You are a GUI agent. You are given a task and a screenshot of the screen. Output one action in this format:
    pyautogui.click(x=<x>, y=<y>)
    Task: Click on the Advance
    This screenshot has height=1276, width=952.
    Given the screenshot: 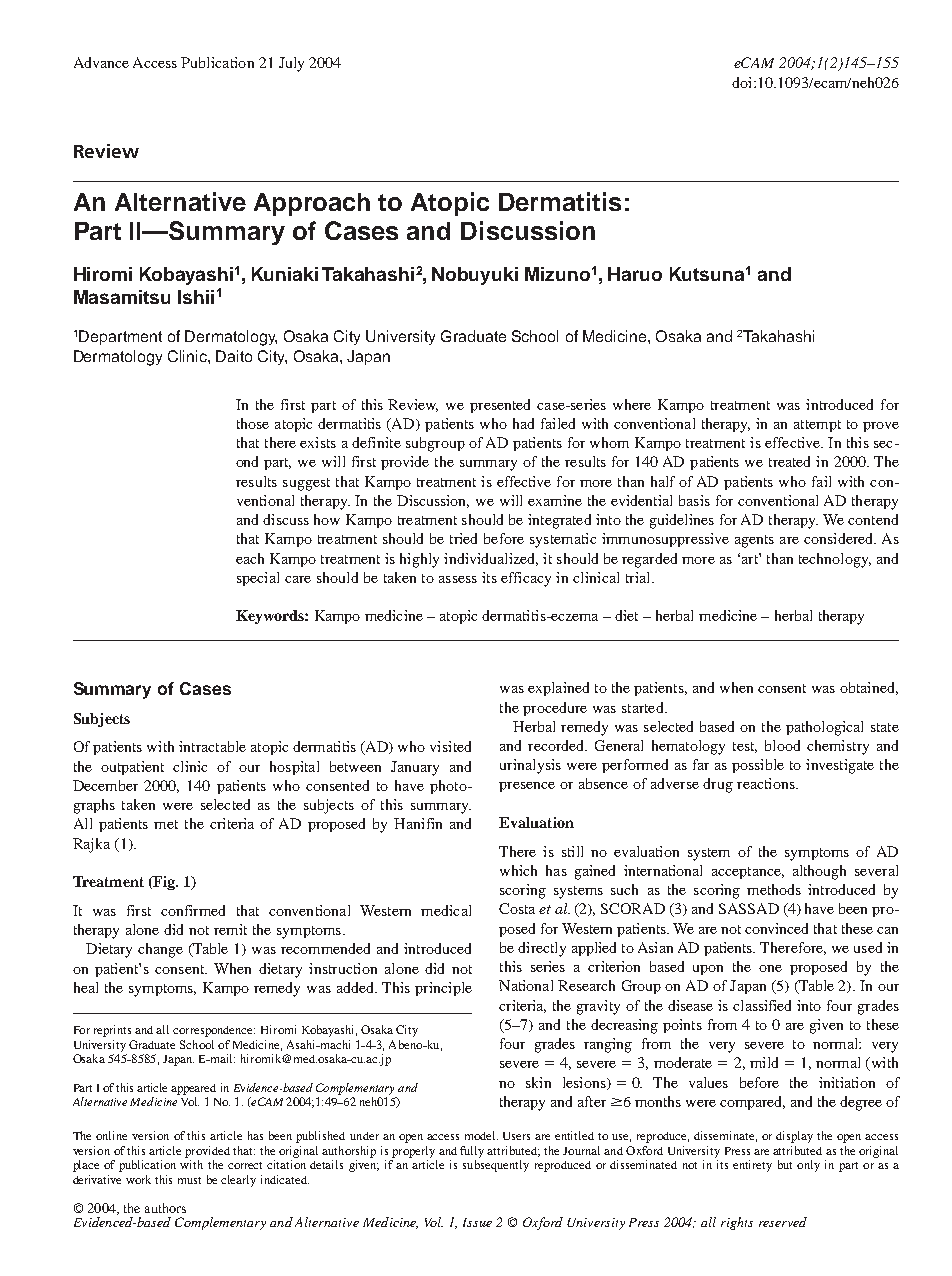 What is the action you would take?
    pyautogui.click(x=101, y=62)
